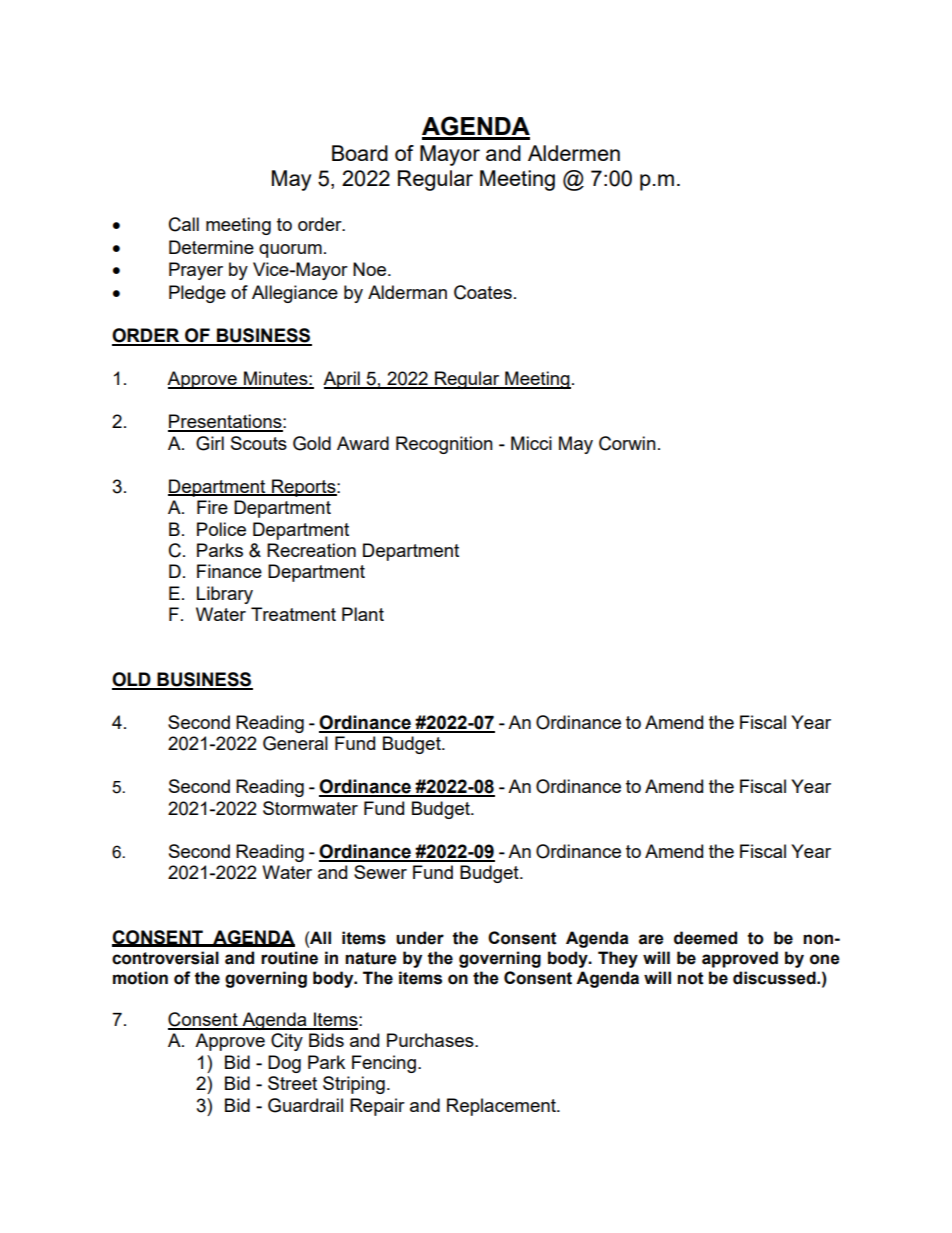 Image resolution: width=952 pixels, height=1233 pixels. What do you see at coordinates (184, 224) in the image?
I see `Call` at bounding box center [184, 224].
